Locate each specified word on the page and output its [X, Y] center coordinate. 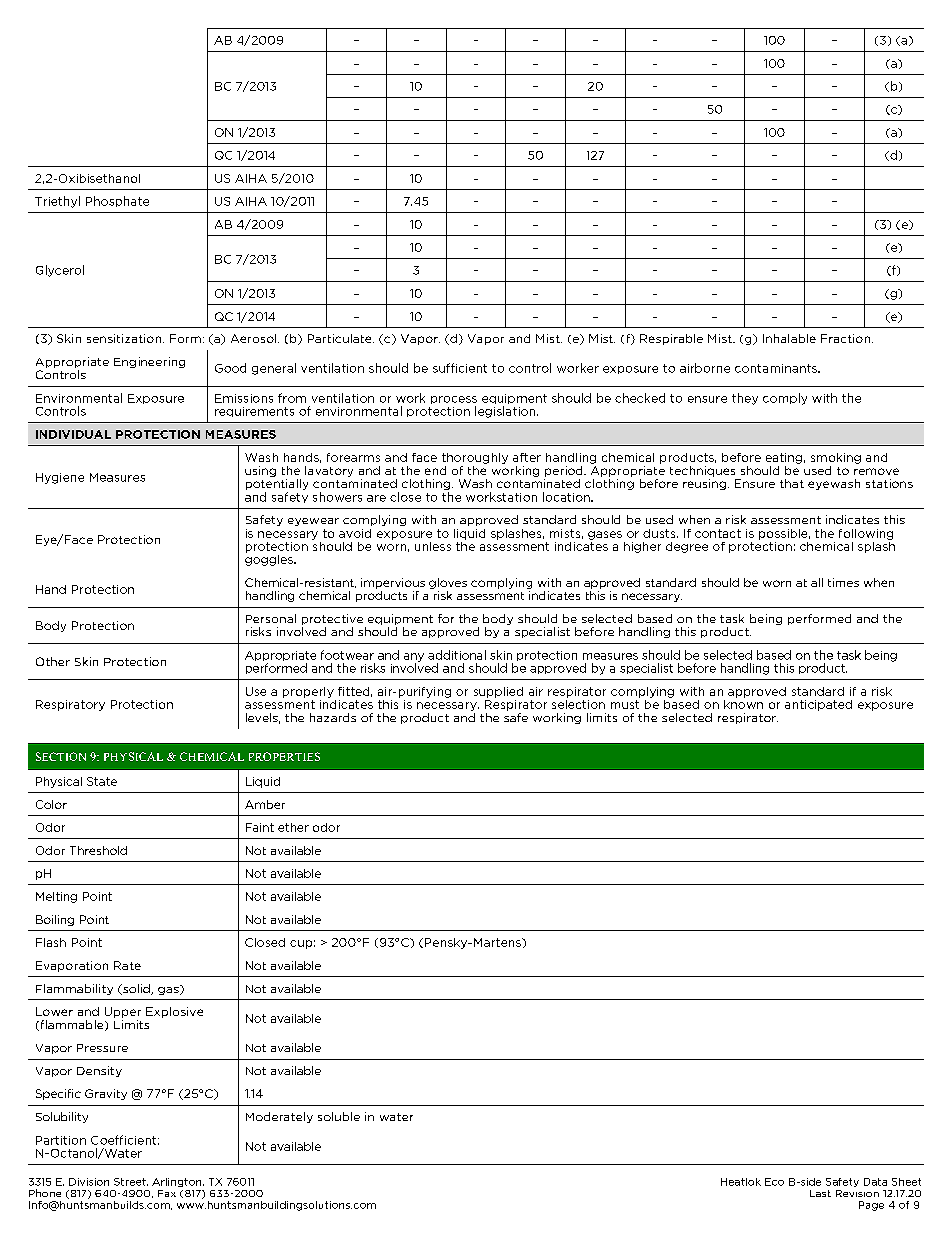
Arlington [178, 1182]
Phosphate [117, 201]
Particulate [341, 338]
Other [53, 661]
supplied [498, 692]
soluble [339, 1116]
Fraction [847, 338]
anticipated [818, 705]
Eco [774, 1182]
